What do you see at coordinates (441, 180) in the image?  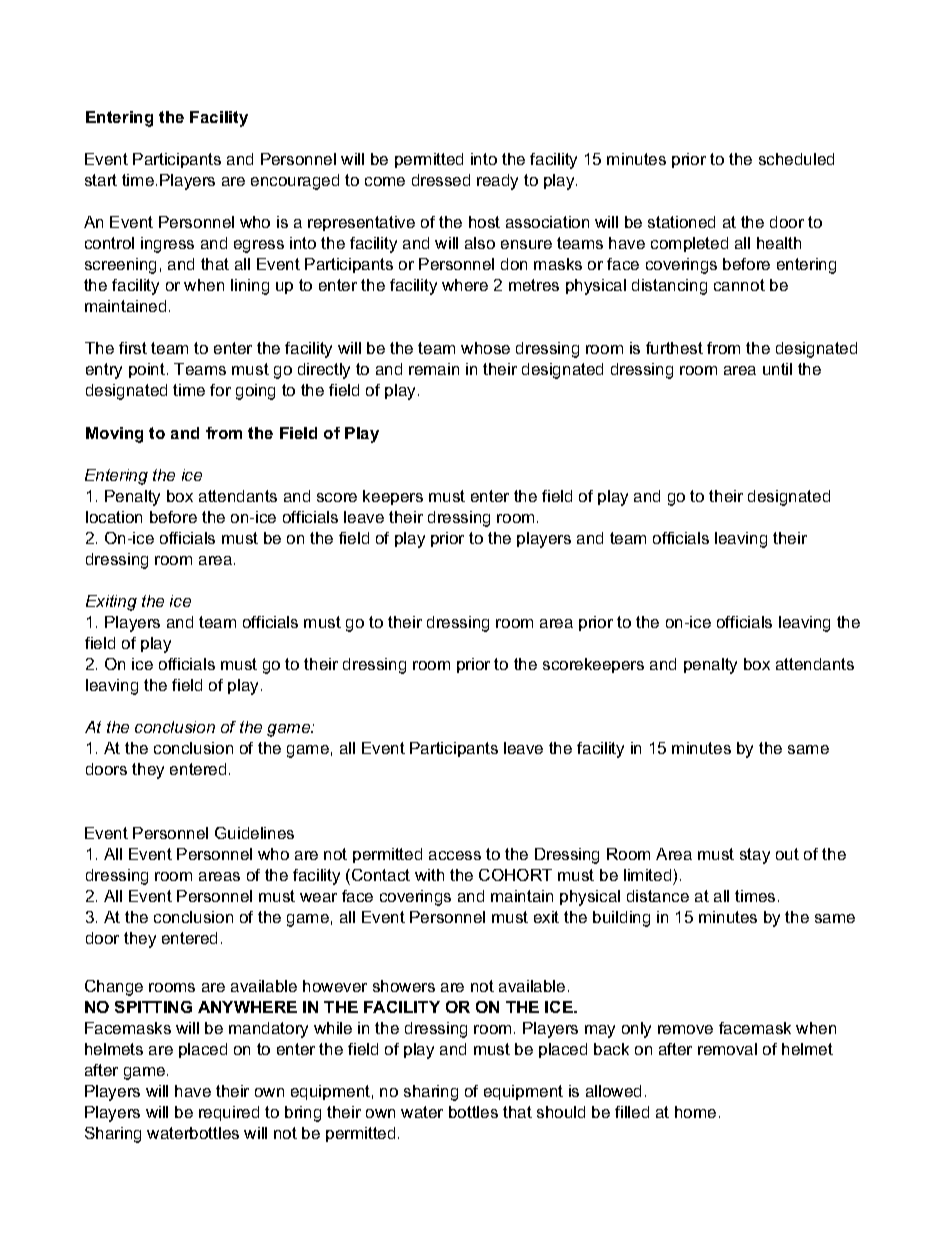 I see `dressed` at bounding box center [441, 180].
